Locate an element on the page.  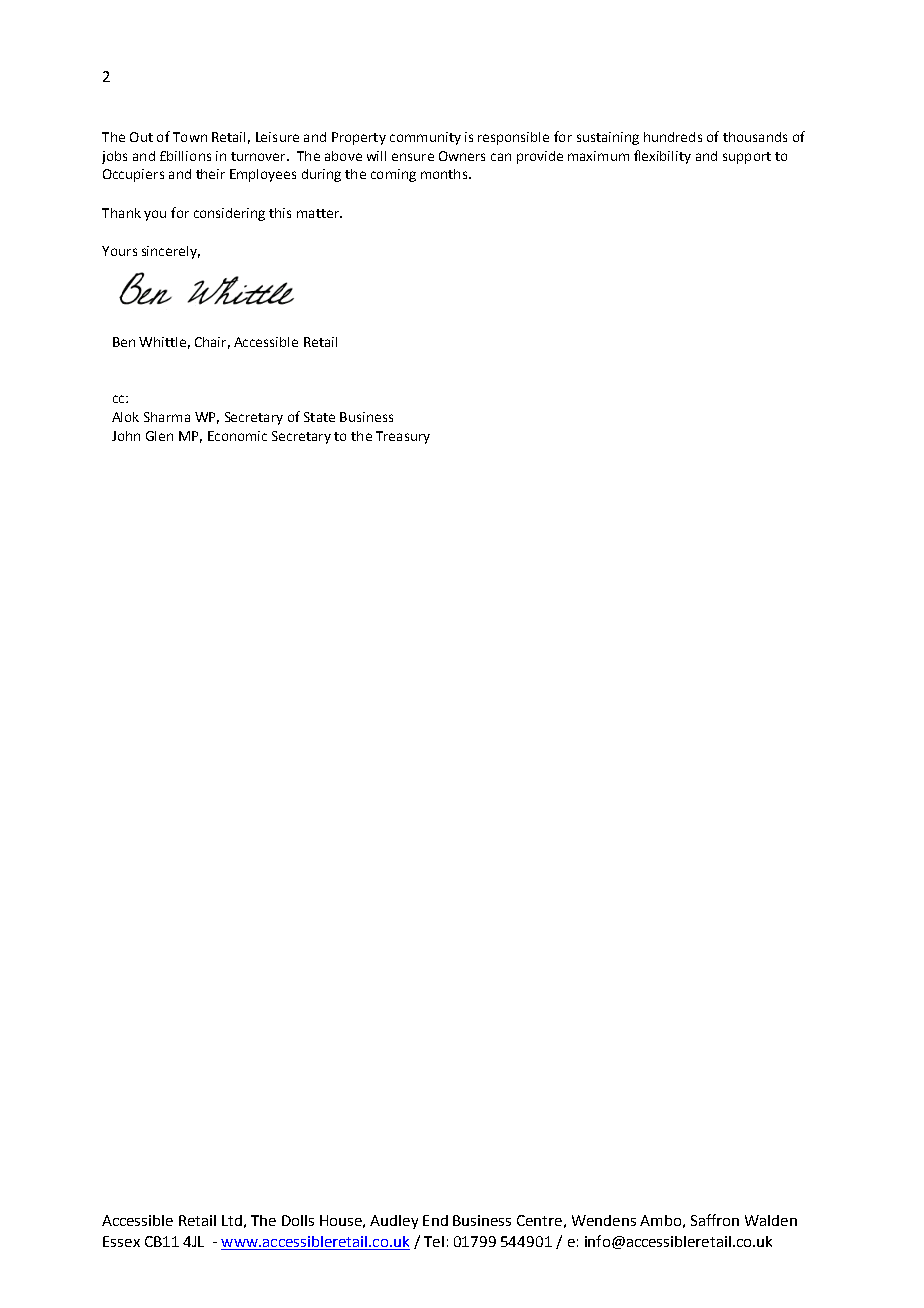
Treasury is located at coordinates (403, 437).
